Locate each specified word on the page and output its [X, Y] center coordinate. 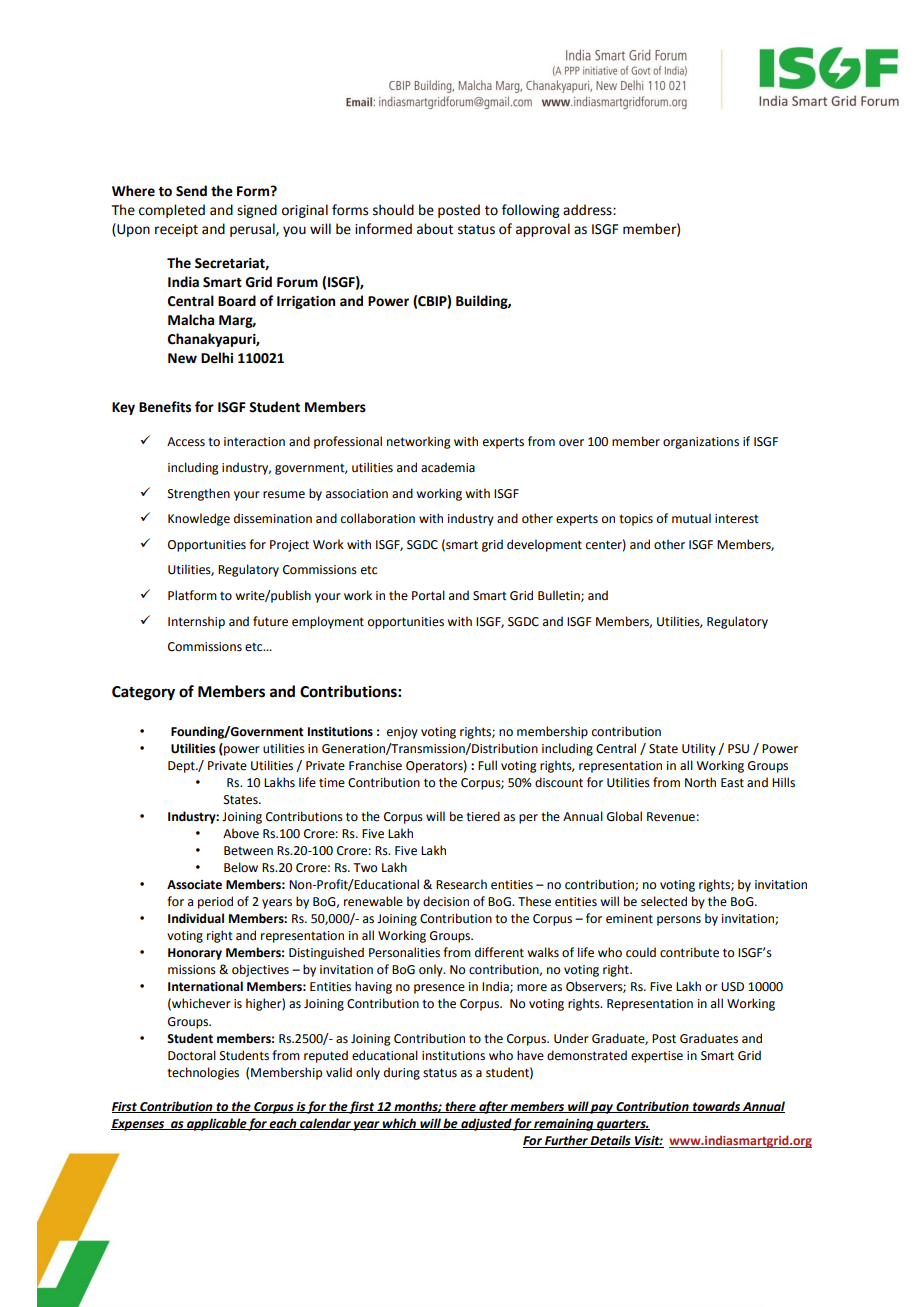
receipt [176, 230]
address [588, 210]
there [460, 1107]
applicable [216, 1124]
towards [716, 1107]
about [435, 229]
